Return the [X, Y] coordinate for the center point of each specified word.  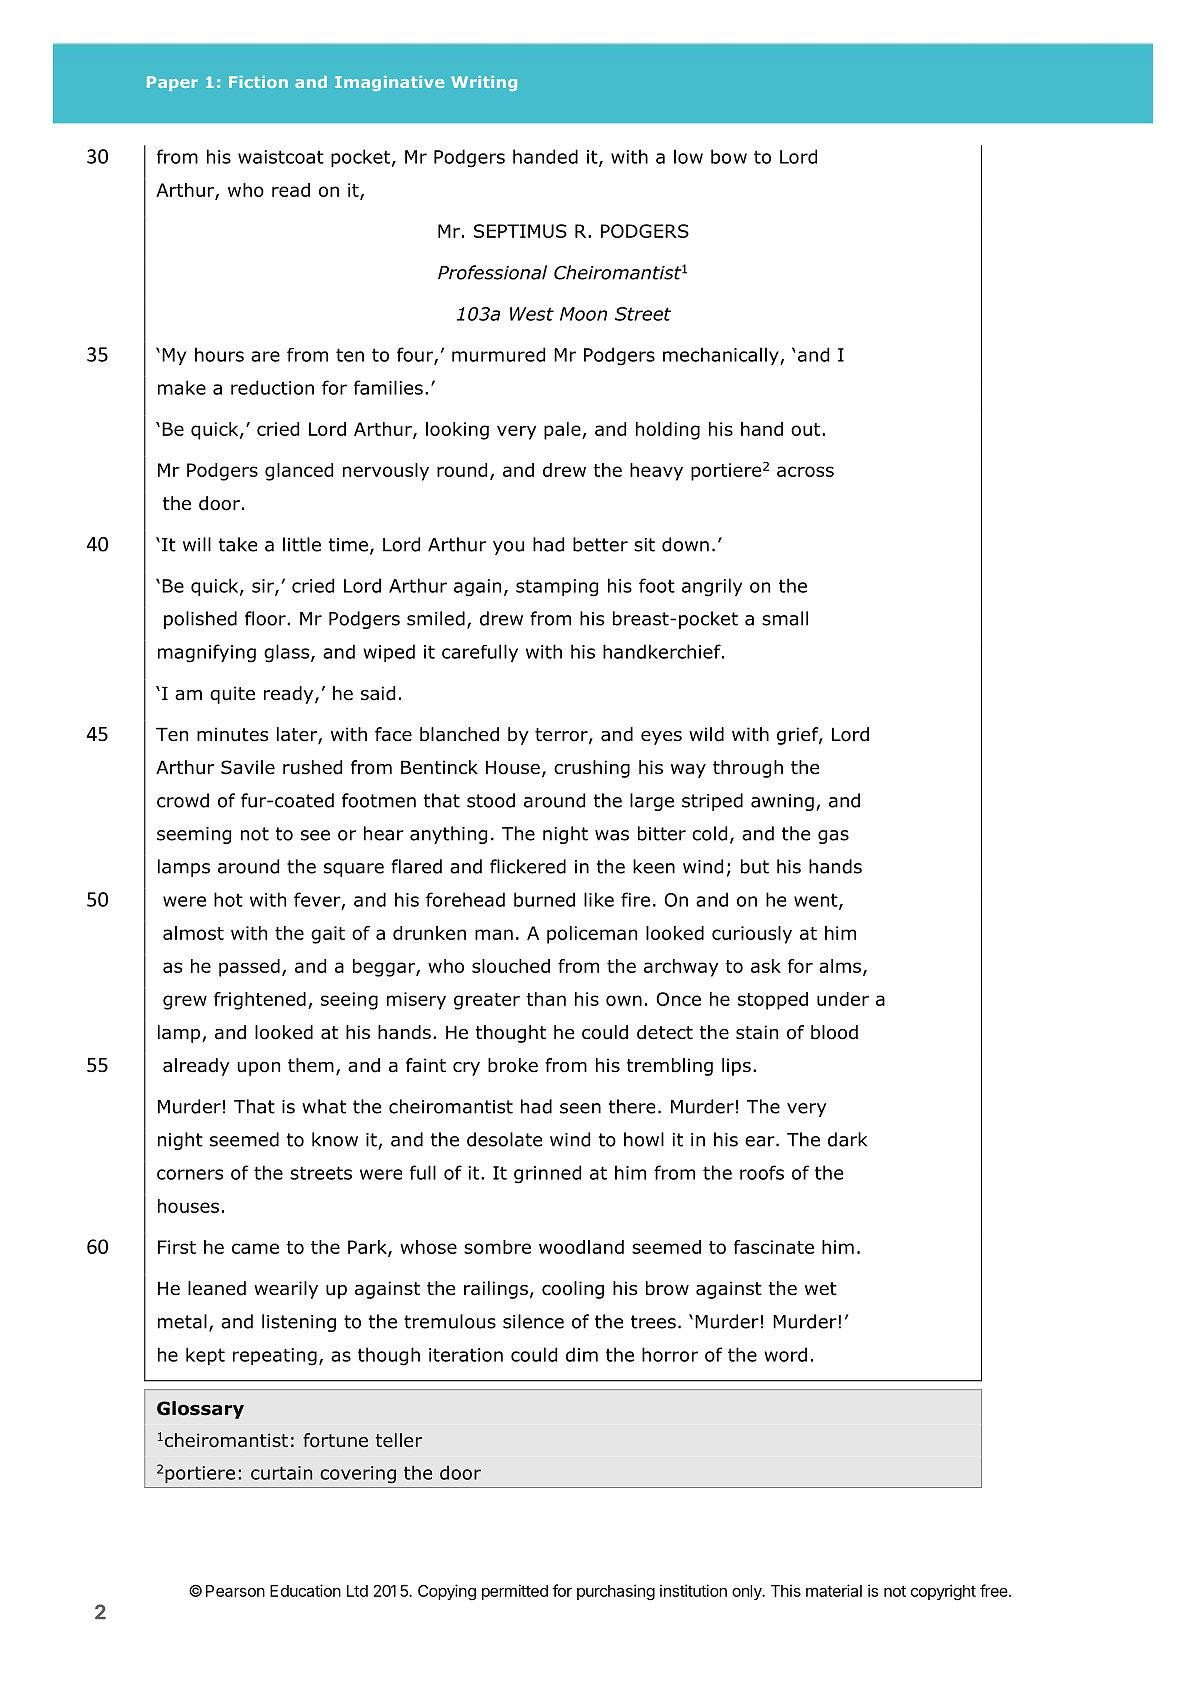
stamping [557, 588]
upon [259, 1069]
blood [834, 1032]
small [785, 618]
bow [729, 156]
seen [580, 1108]
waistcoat [281, 157]
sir [264, 587]
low [688, 156]
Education [305, 1590]
